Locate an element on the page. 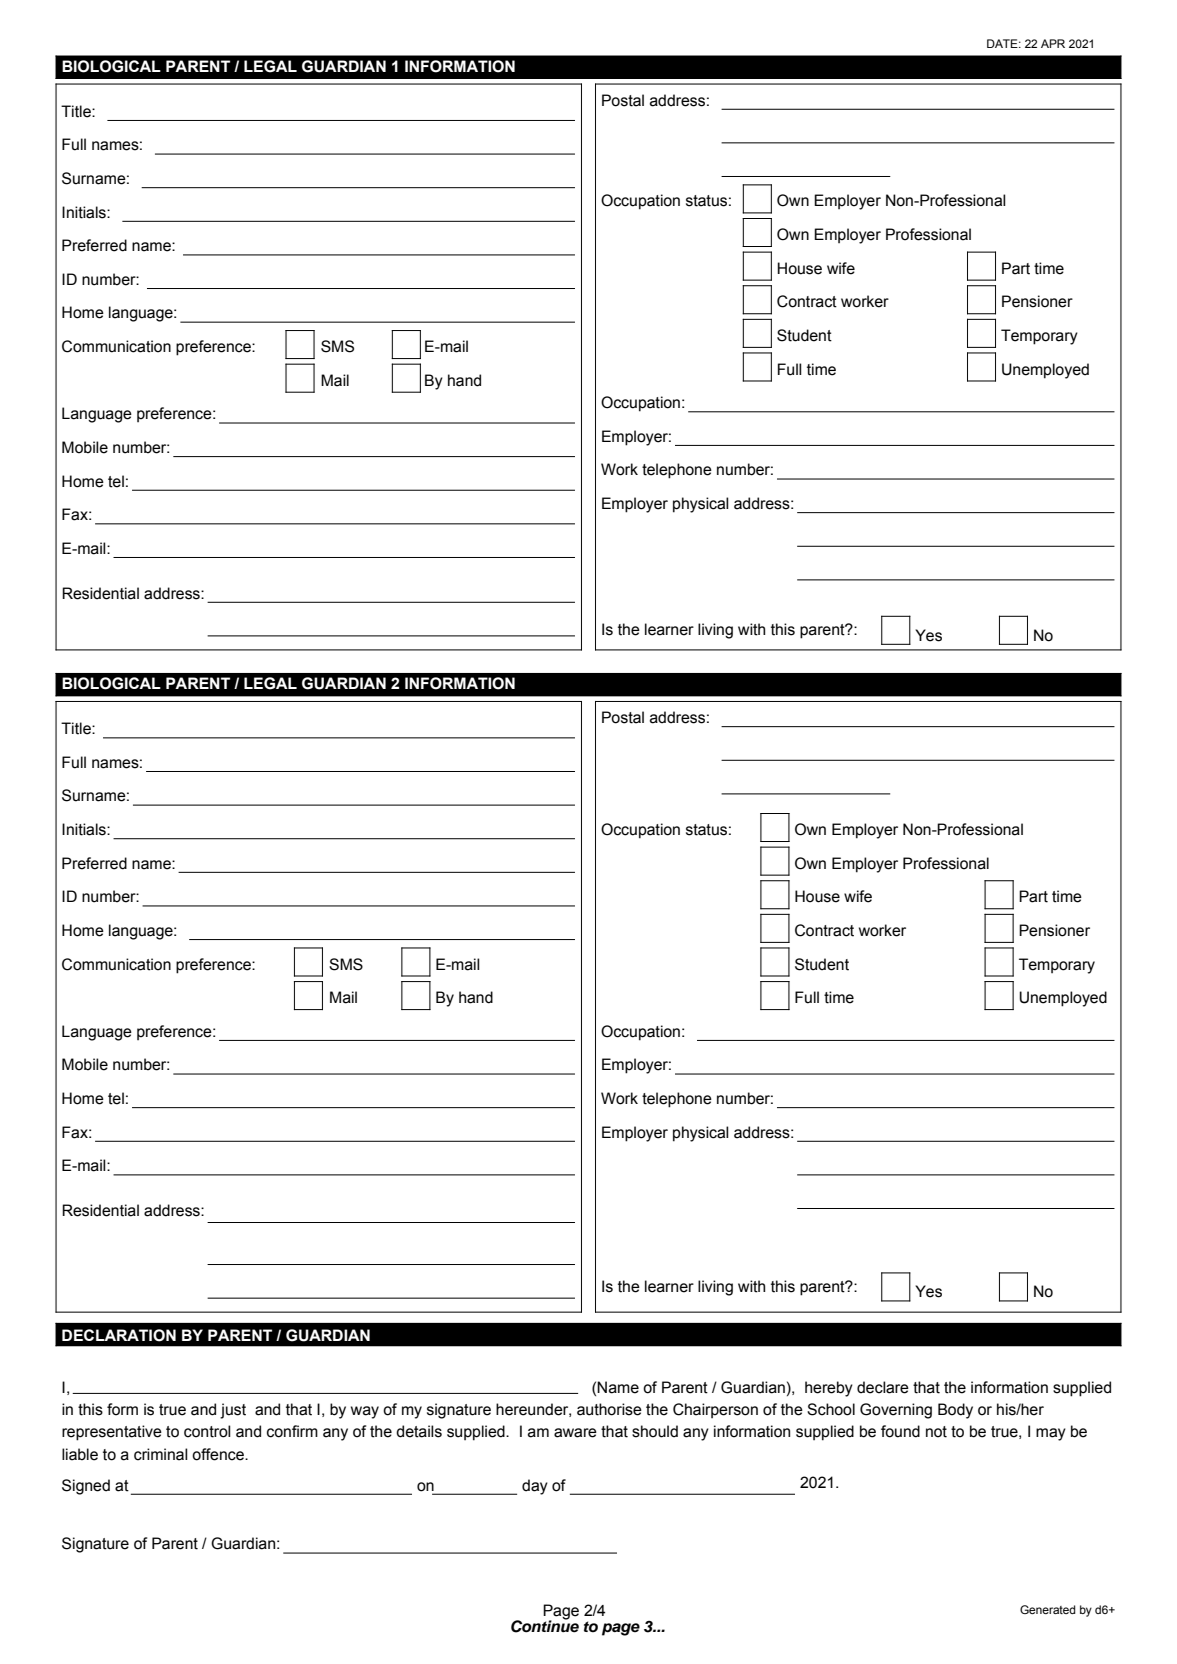 The image size is (1177, 1664). declare is located at coordinates (883, 1387).
